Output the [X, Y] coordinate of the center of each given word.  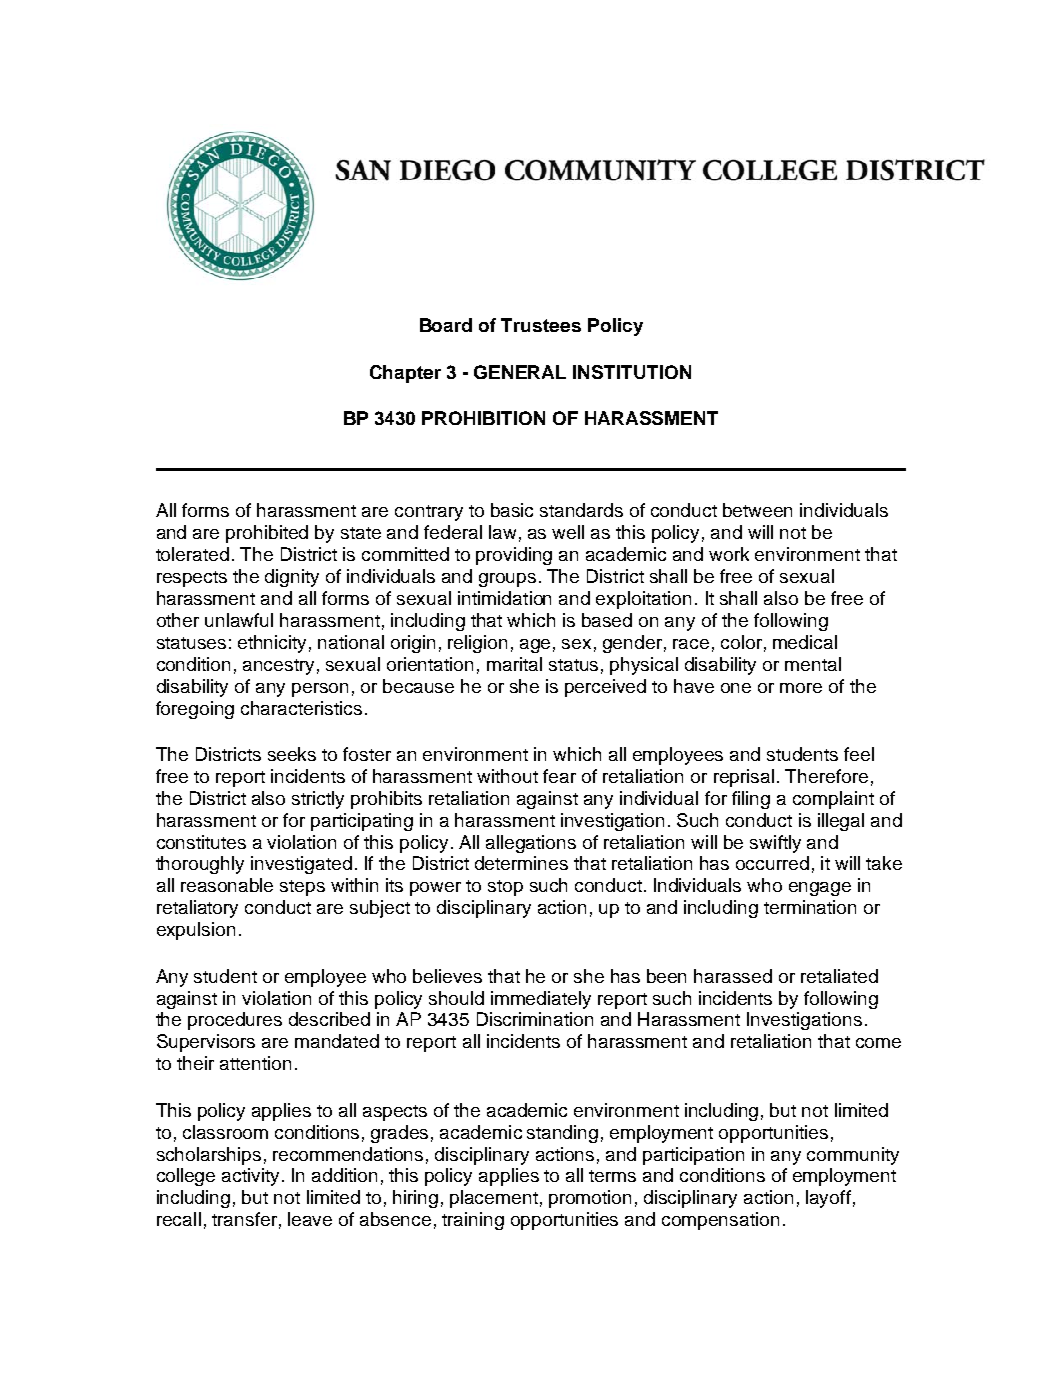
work [729, 554]
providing [514, 556]
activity [252, 1177]
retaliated [839, 976]
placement [494, 1199]
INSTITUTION [632, 372]
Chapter [405, 374]
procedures [235, 1021]
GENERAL [520, 372]
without [507, 776]
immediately [541, 1000]
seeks [292, 754]
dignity [292, 578]
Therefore [826, 776]
